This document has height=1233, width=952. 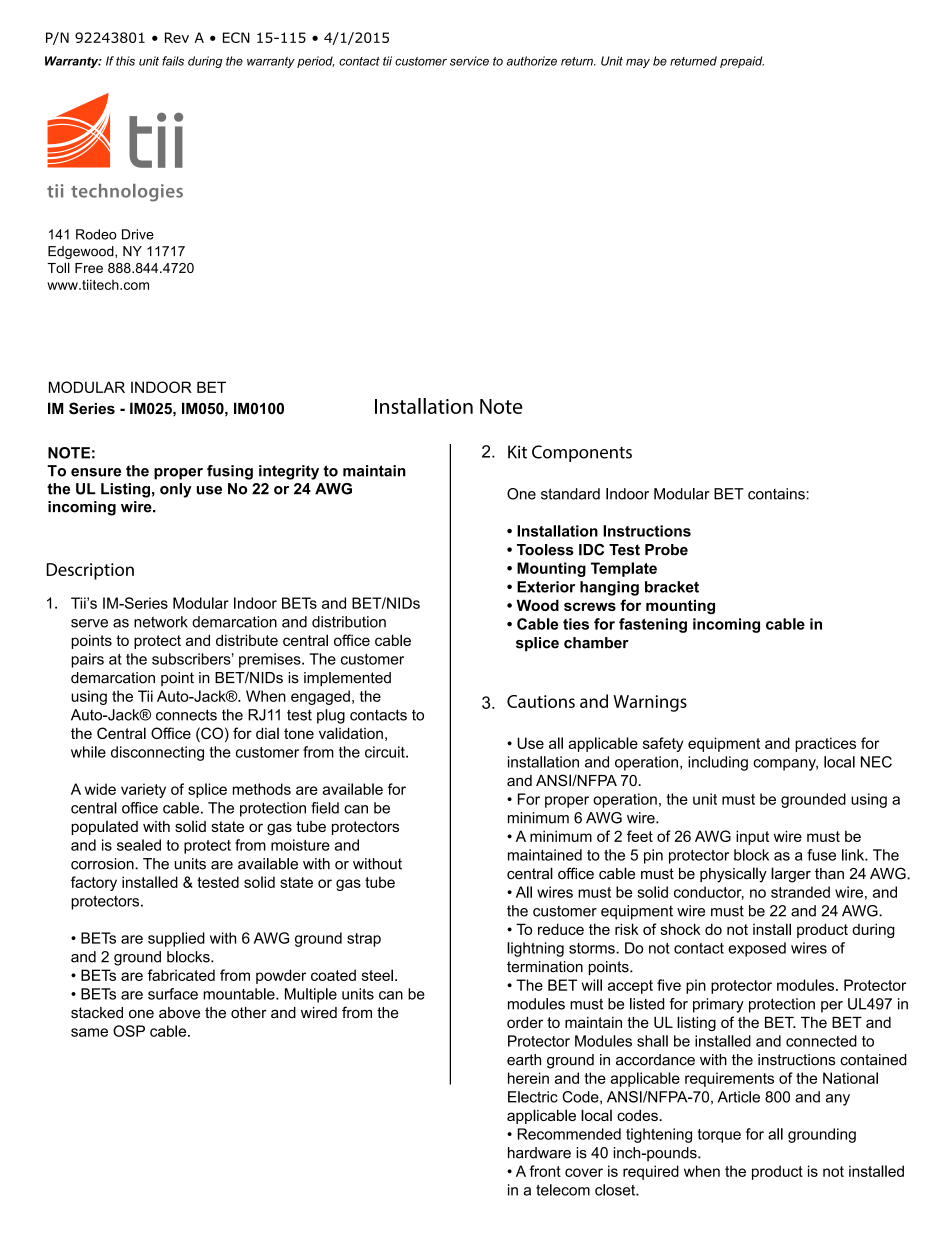 I want to click on Probe, so click(x=666, y=550).
